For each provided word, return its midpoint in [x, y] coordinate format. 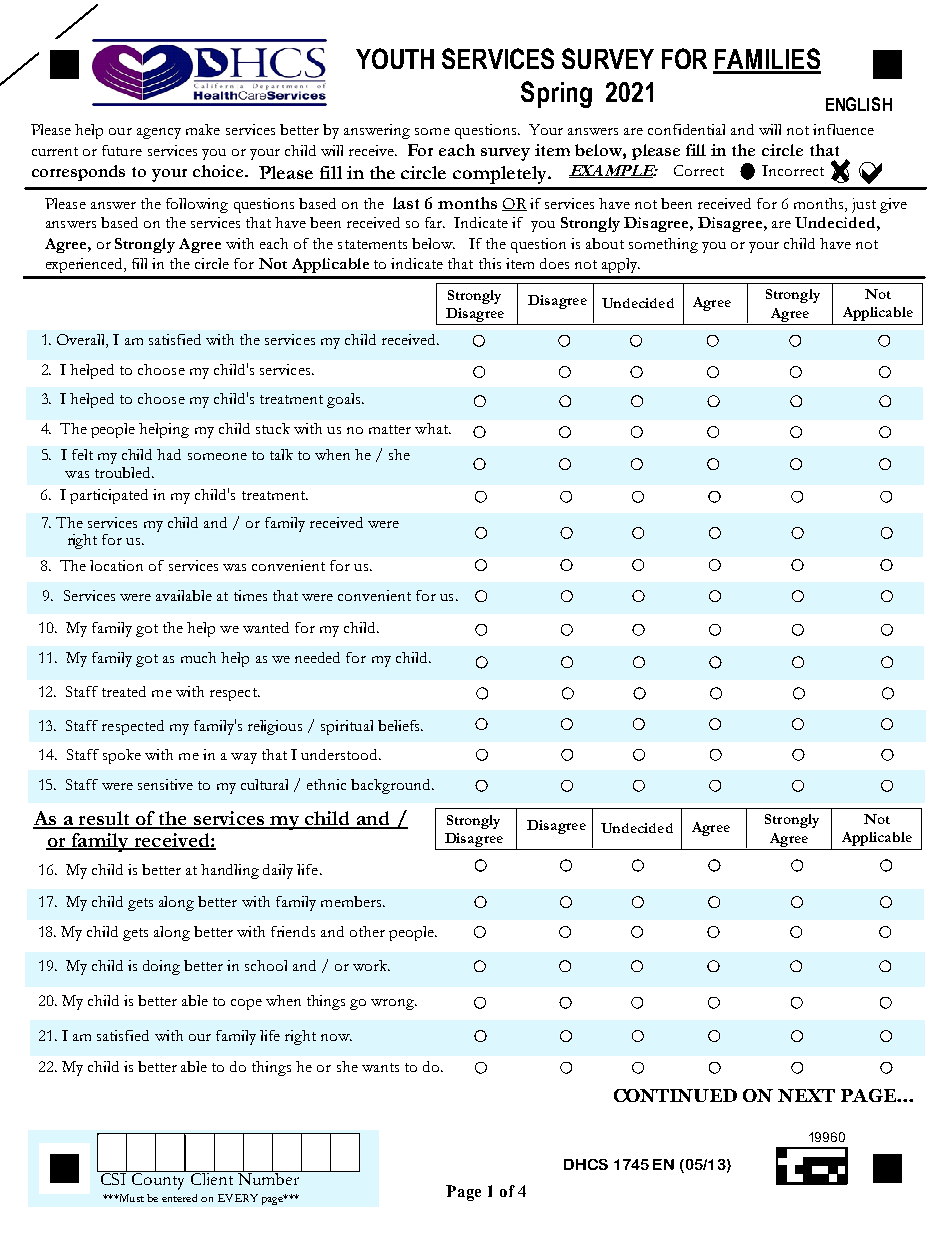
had [169, 454]
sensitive [165, 784]
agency [159, 133]
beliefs [400, 725]
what [432, 428]
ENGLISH [859, 104]
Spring [556, 94]
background [392, 786]
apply [621, 265]
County [159, 1180]
